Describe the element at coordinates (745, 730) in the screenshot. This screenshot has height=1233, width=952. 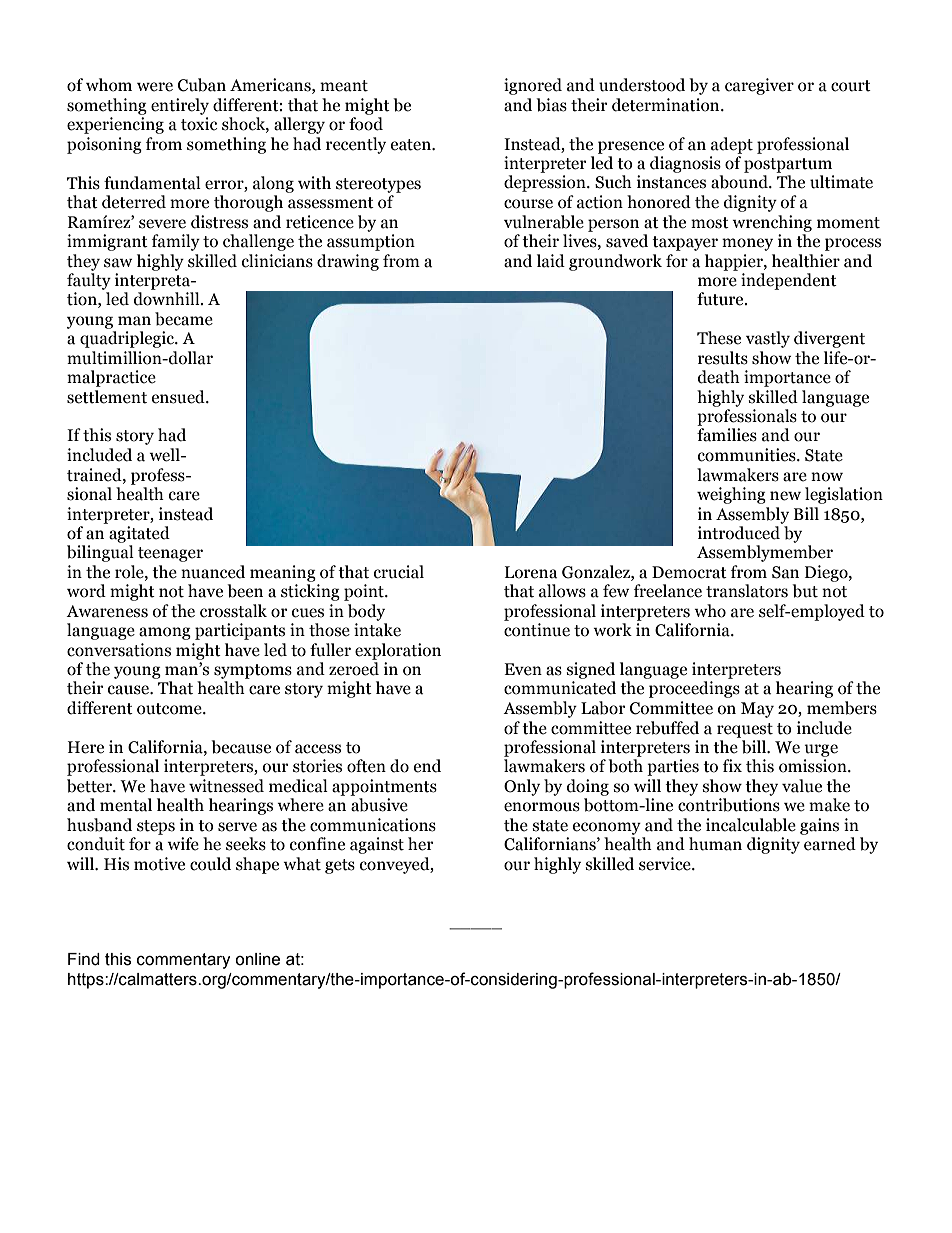
I see `request` at that location.
